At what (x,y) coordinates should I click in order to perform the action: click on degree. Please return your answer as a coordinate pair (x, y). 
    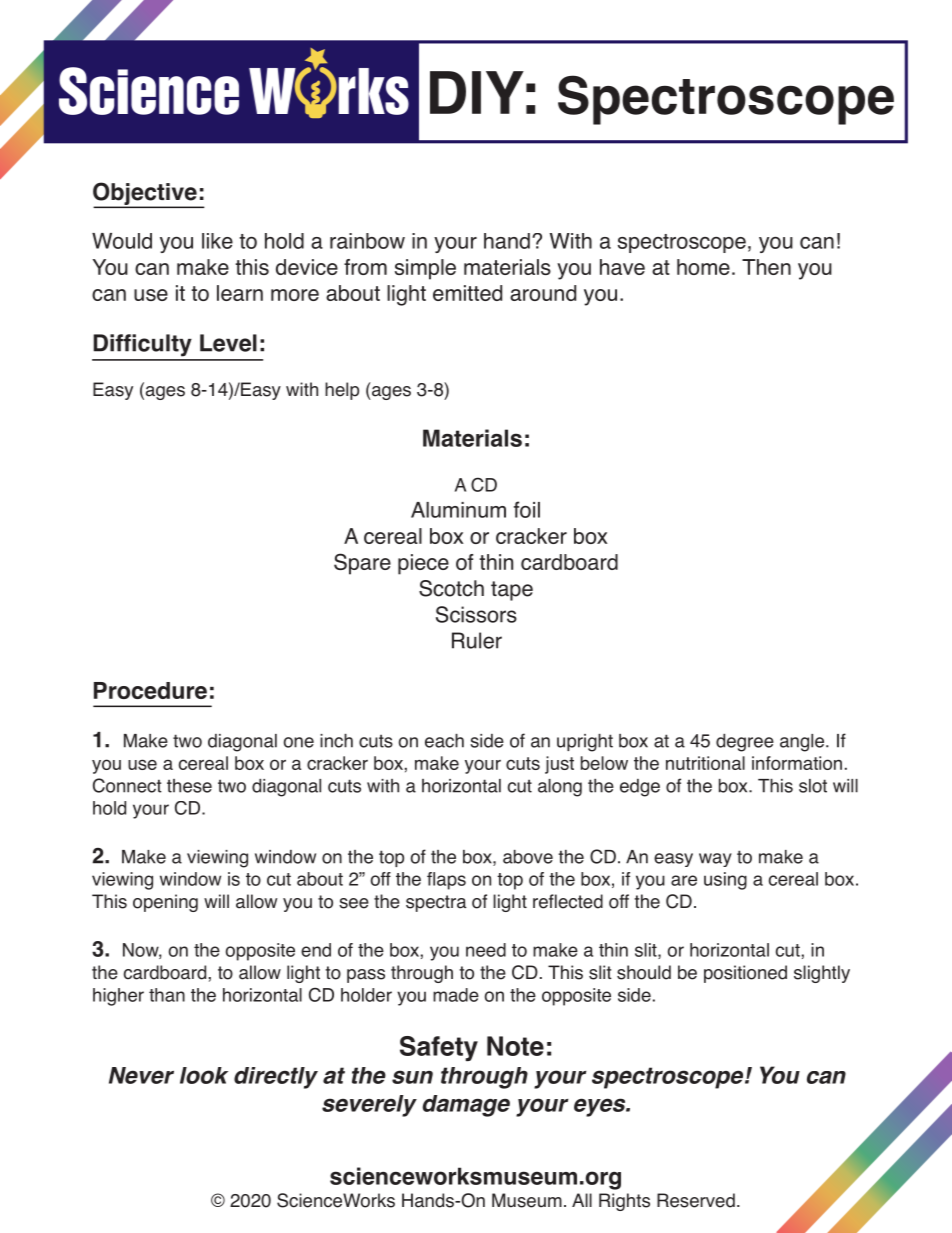
    Looking at the image, I should click on (745, 743).
